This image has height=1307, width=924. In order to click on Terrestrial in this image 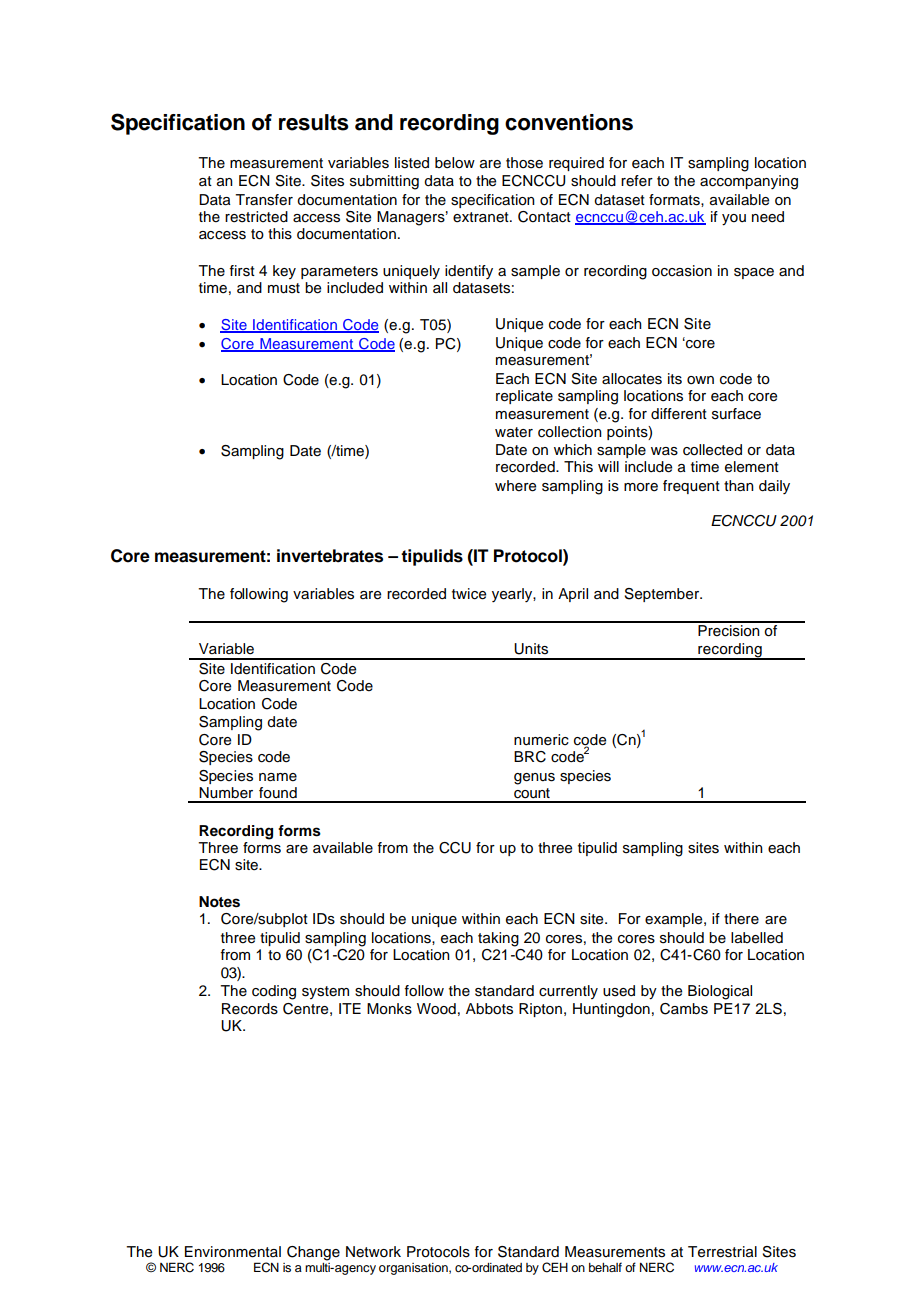, I will do `click(722, 1252)`.
